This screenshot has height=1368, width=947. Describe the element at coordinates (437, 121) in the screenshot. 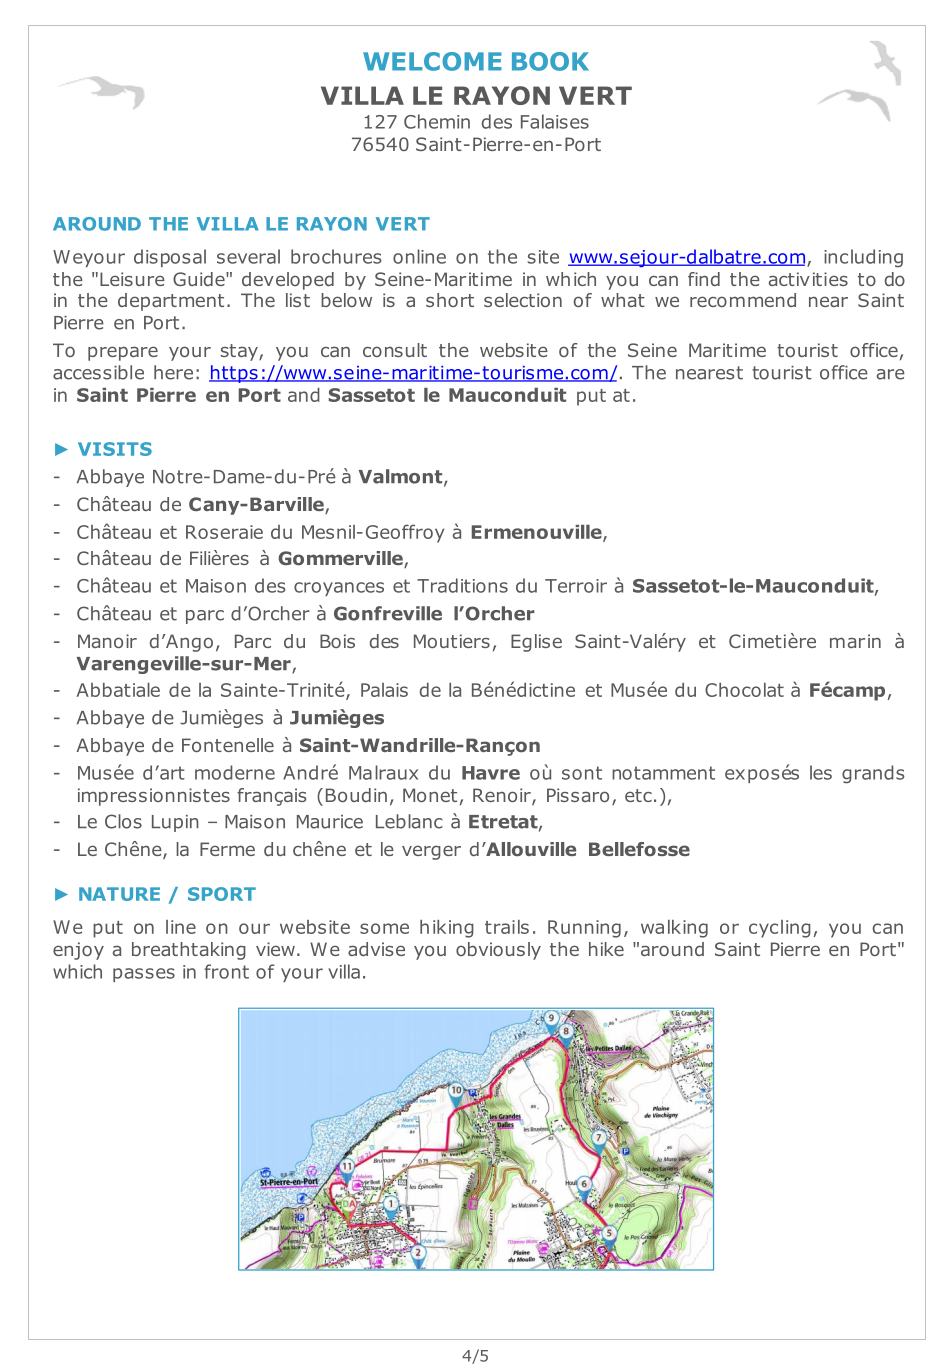

I see `Chemin` at that location.
